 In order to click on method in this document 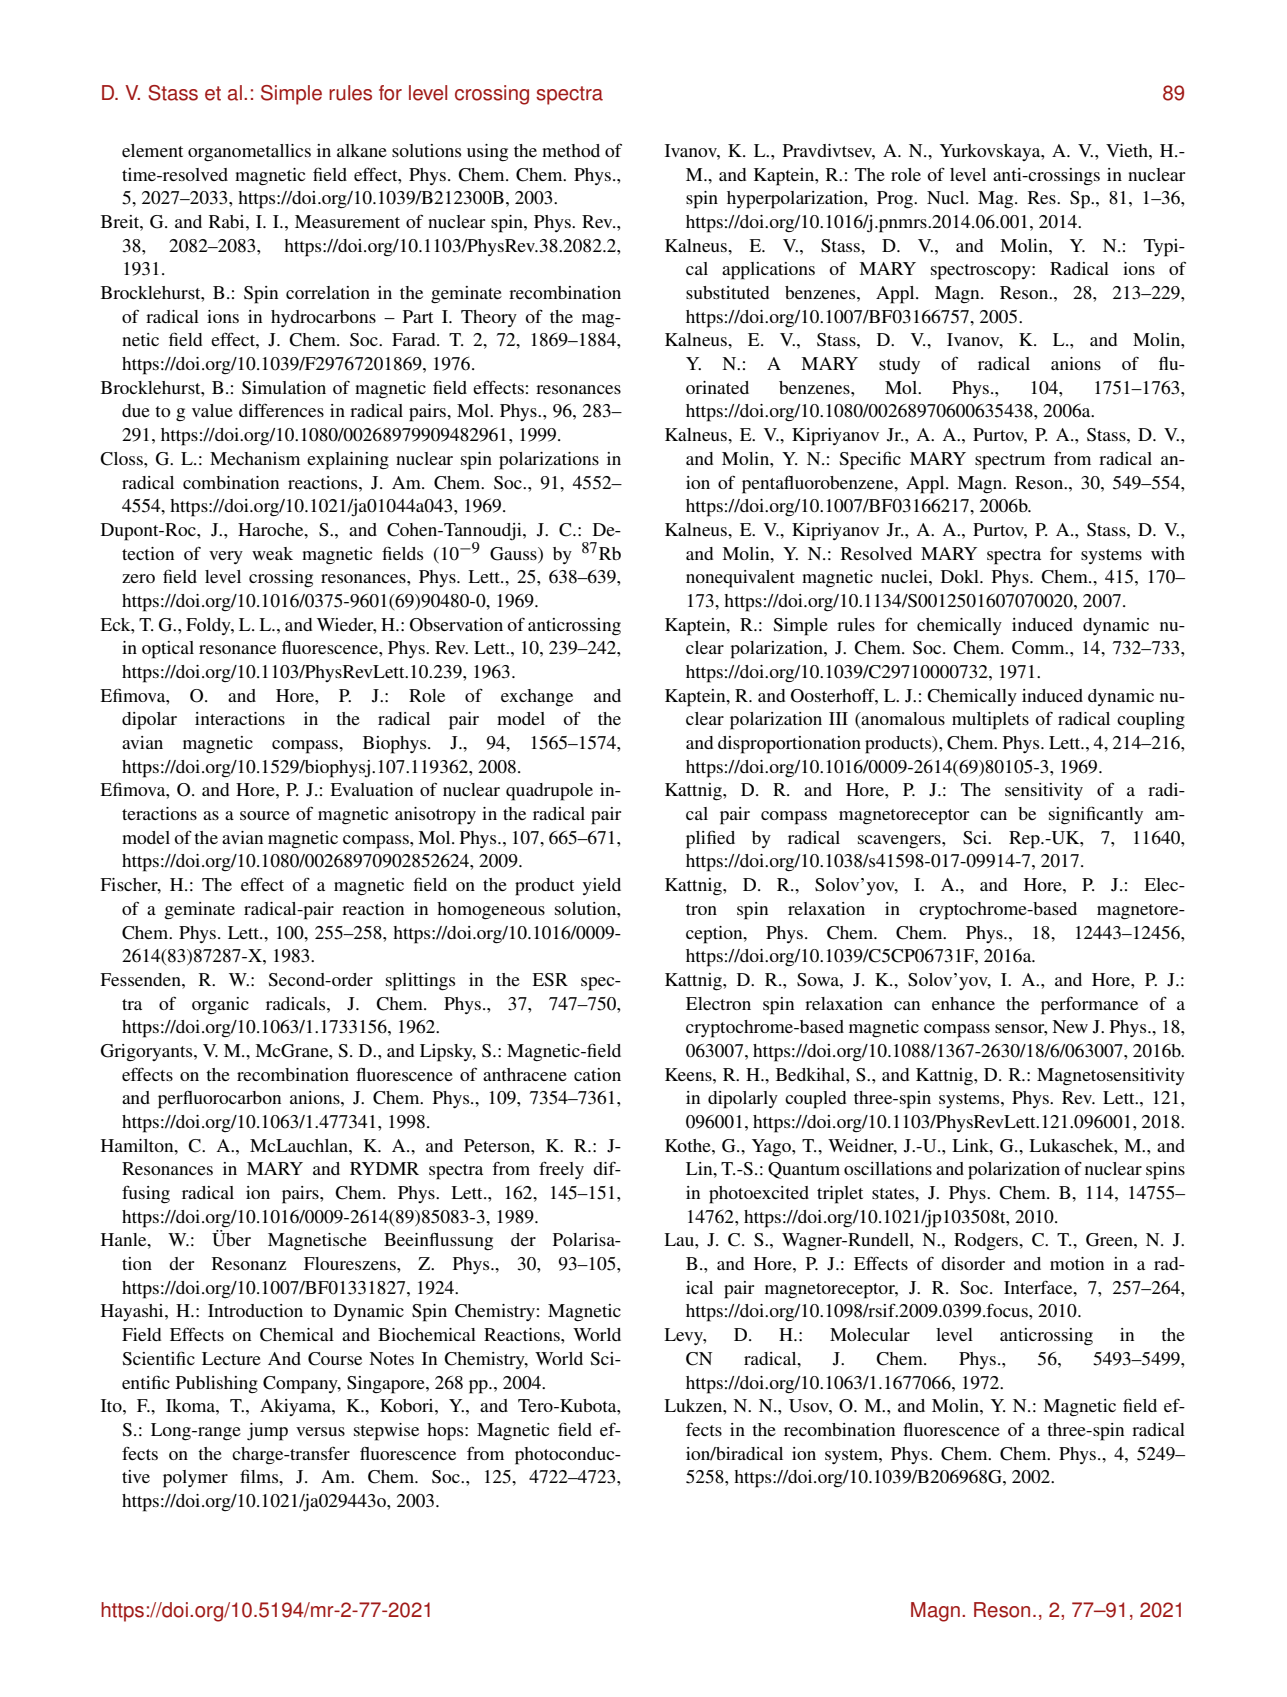, I will do `click(571, 150)`.
